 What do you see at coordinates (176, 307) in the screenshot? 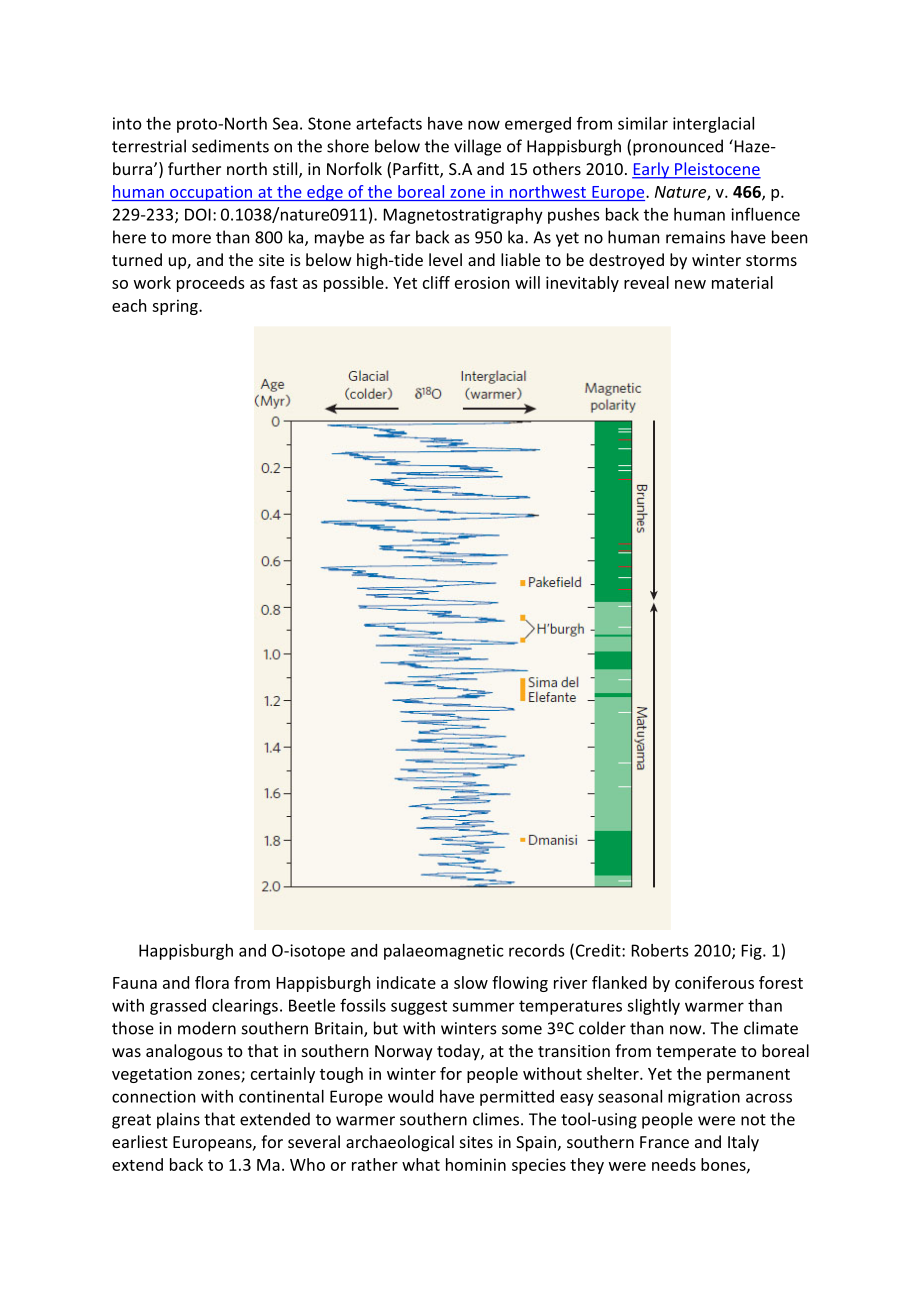
I see `spring` at bounding box center [176, 307].
